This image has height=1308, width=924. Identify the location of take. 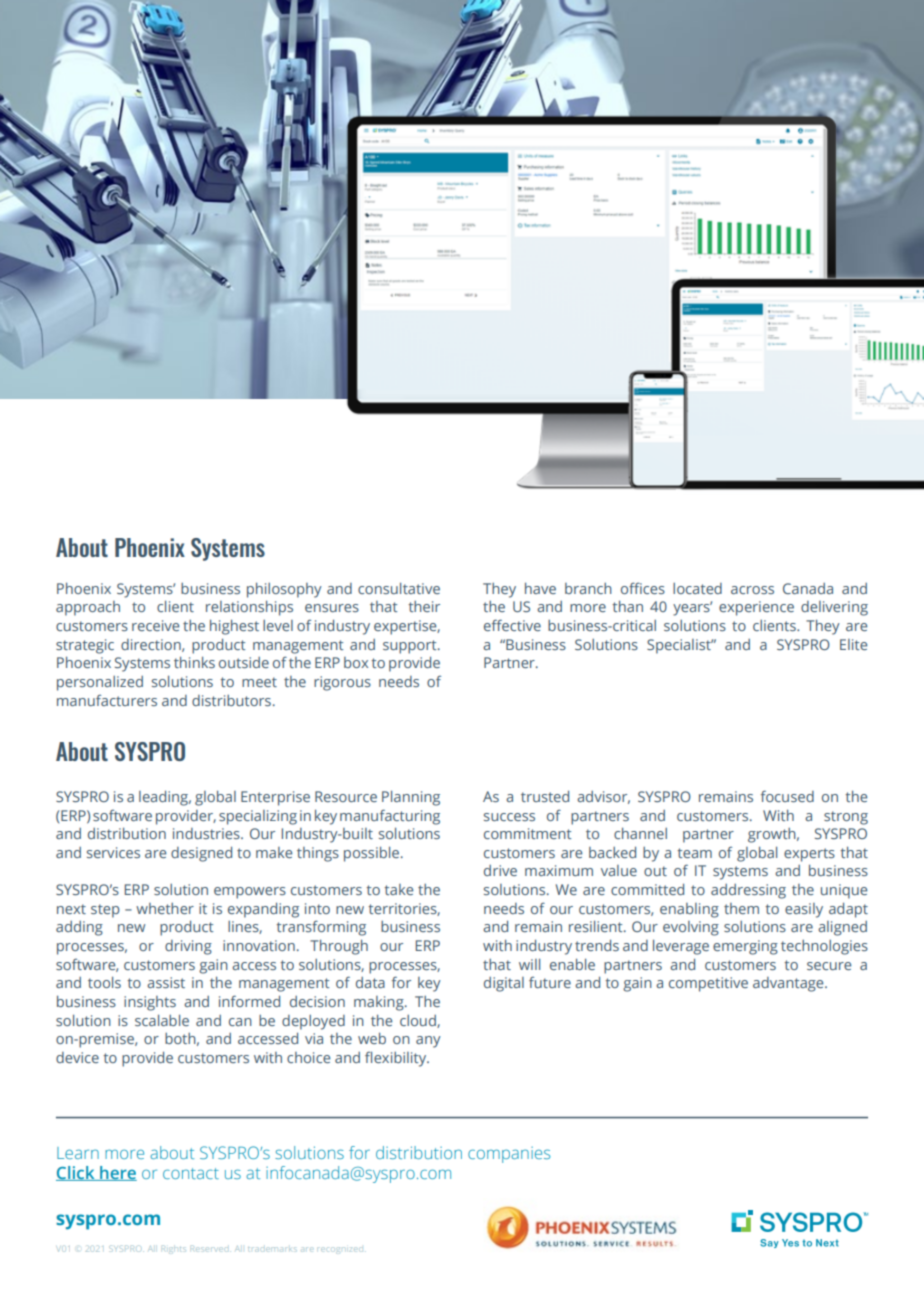
(398, 889).
